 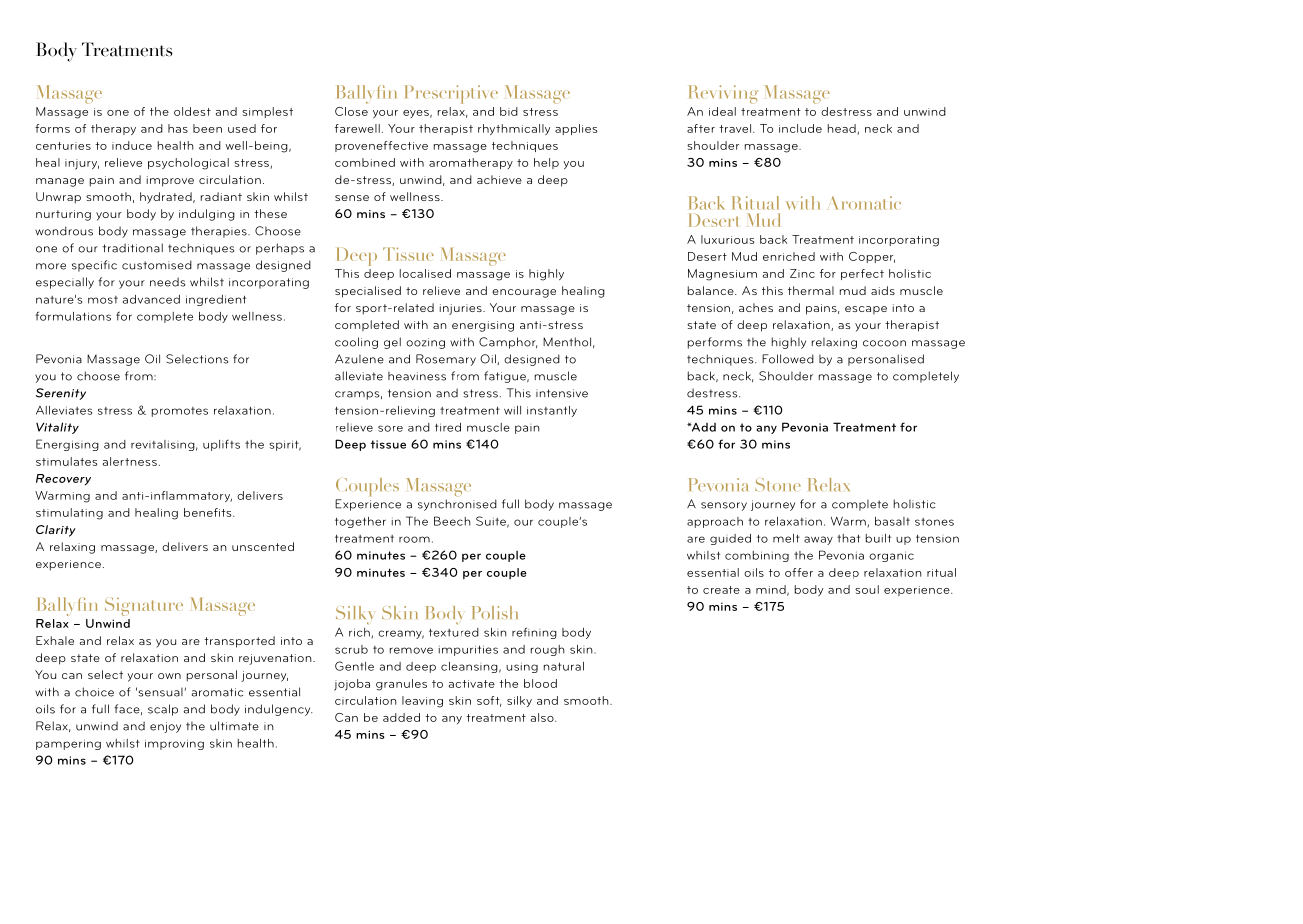 I want to click on tired, so click(x=448, y=427).
